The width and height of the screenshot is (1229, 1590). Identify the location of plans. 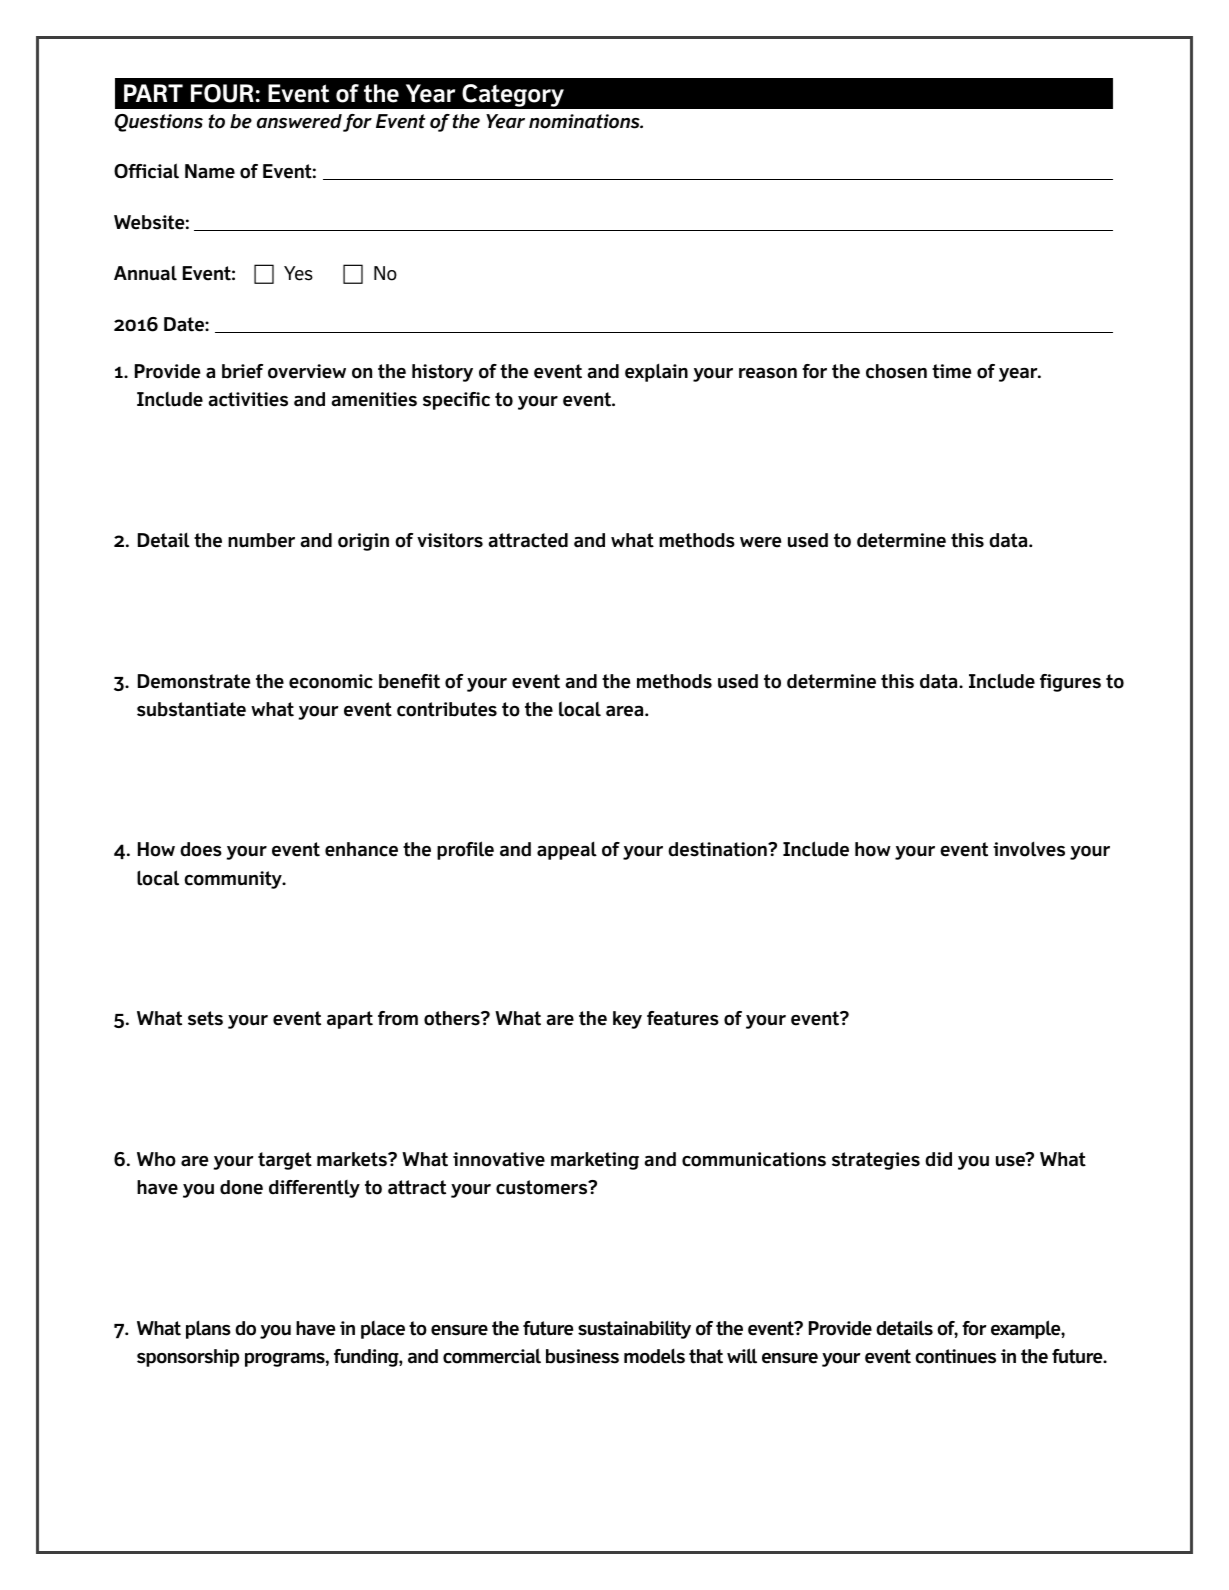
(208, 1329).
